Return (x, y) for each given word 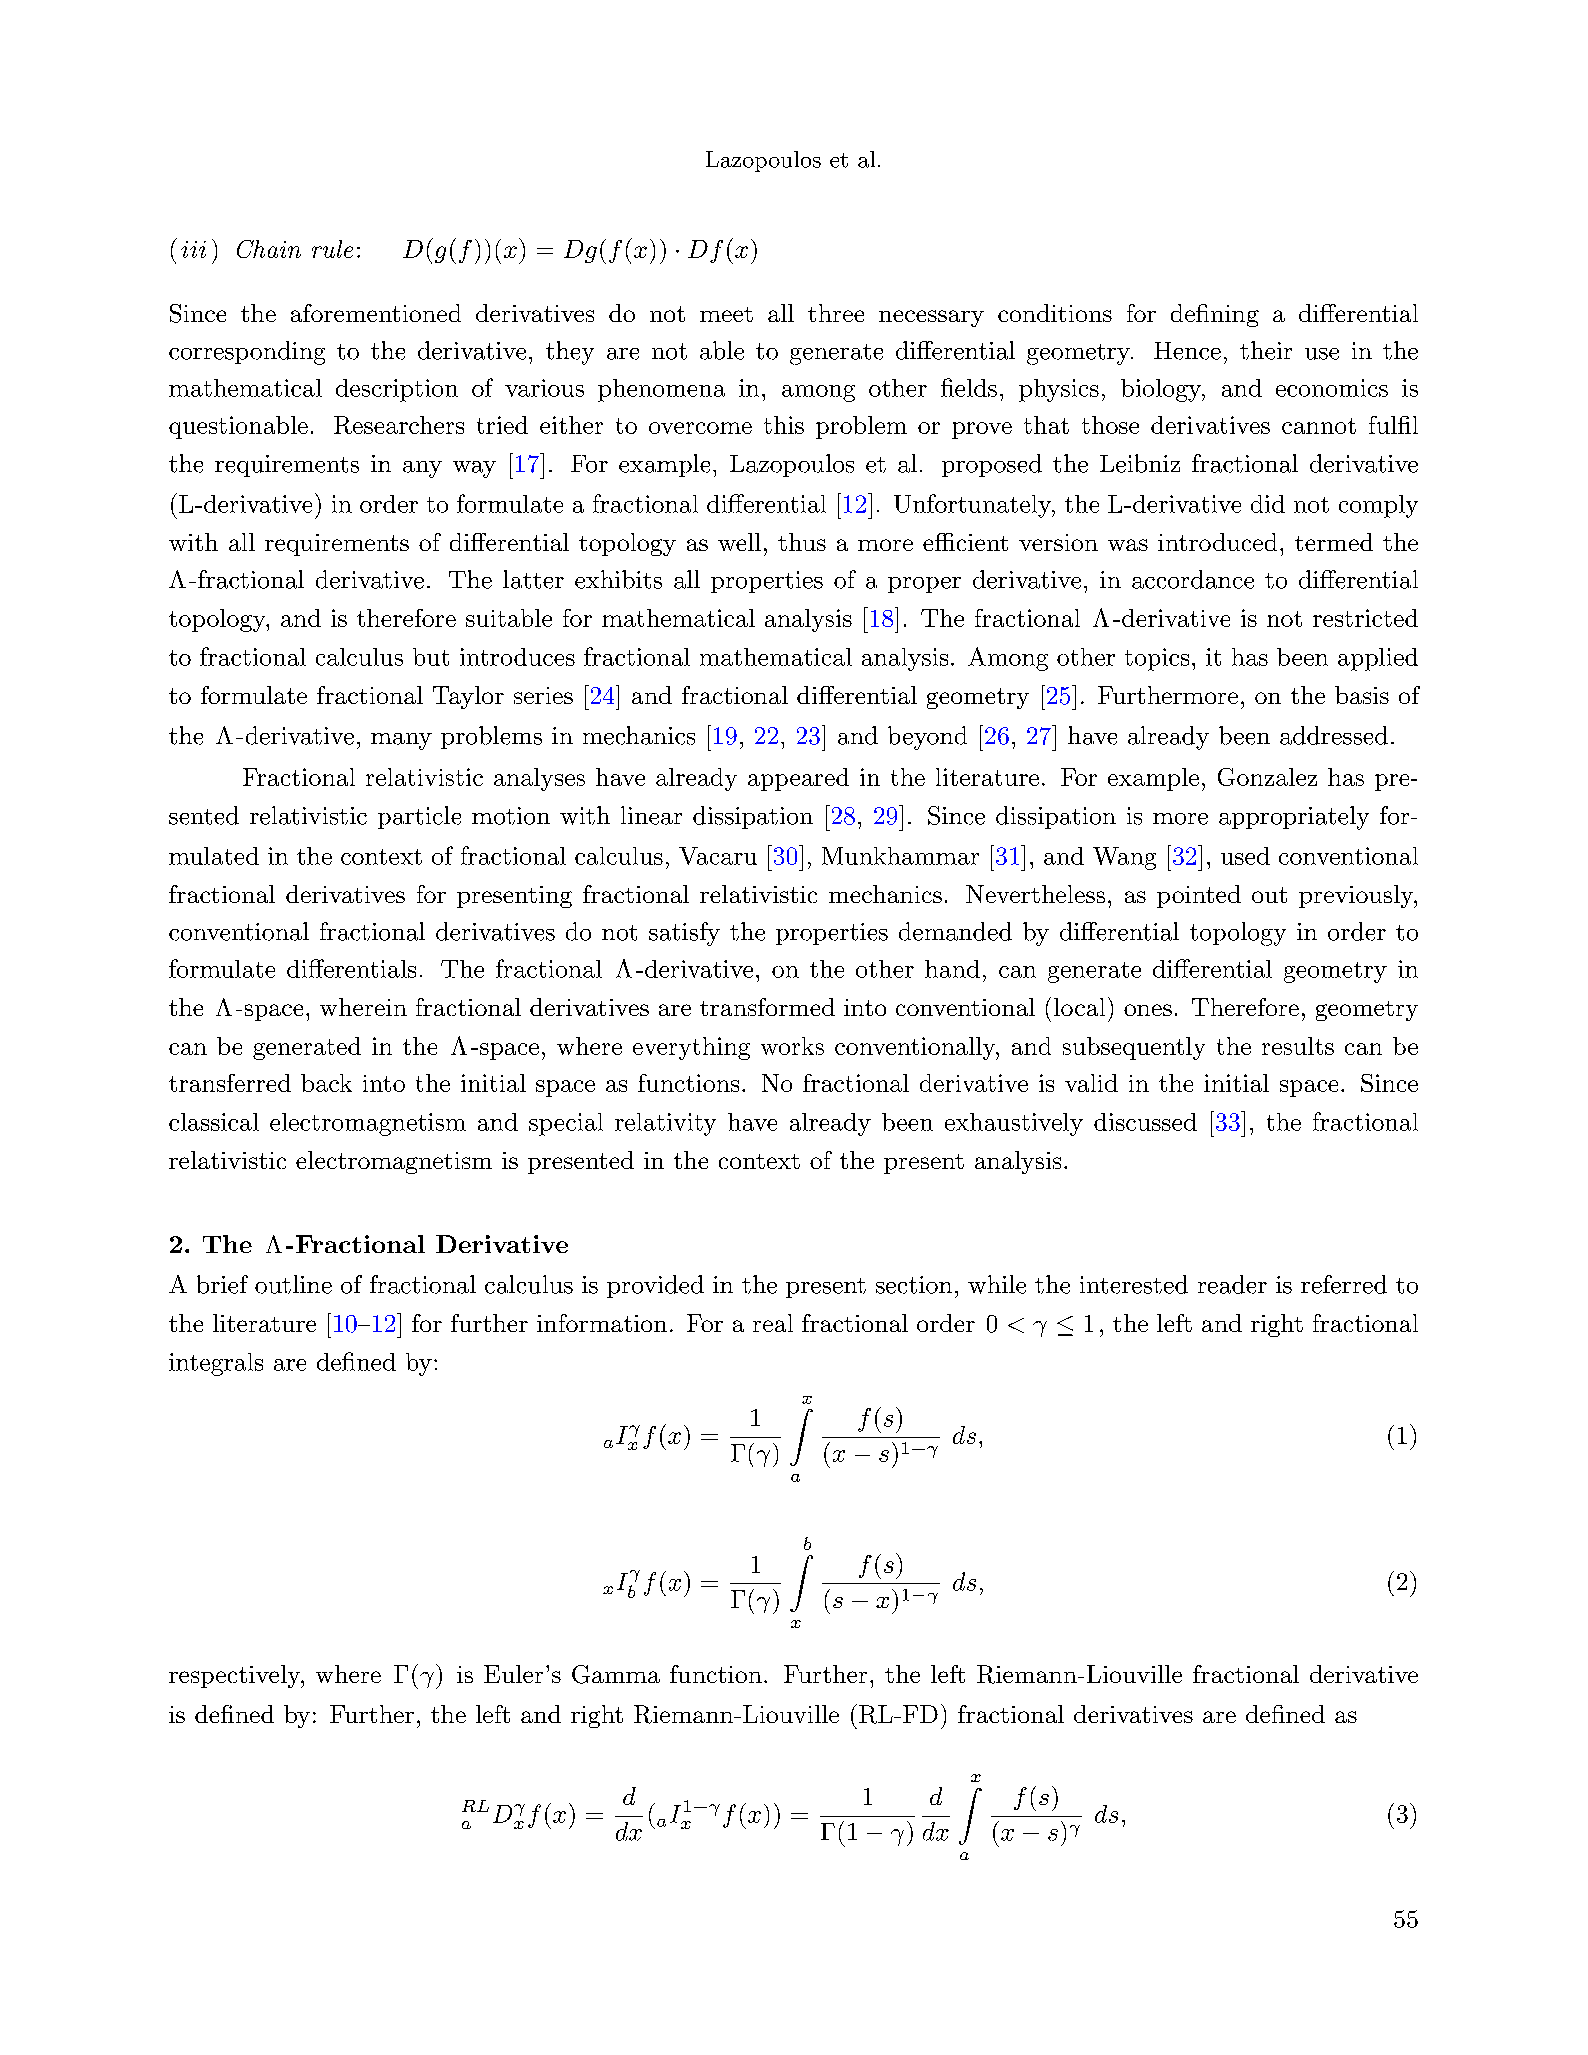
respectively (236, 1676)
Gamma (616, 1674)
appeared (798, 779)
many (401, 741)
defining (1215, 315)
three (836, 313)
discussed (1145, 1122)
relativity (665, 1124)
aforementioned (376, 313)
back (326, 1083)
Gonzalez (1267, 777)
